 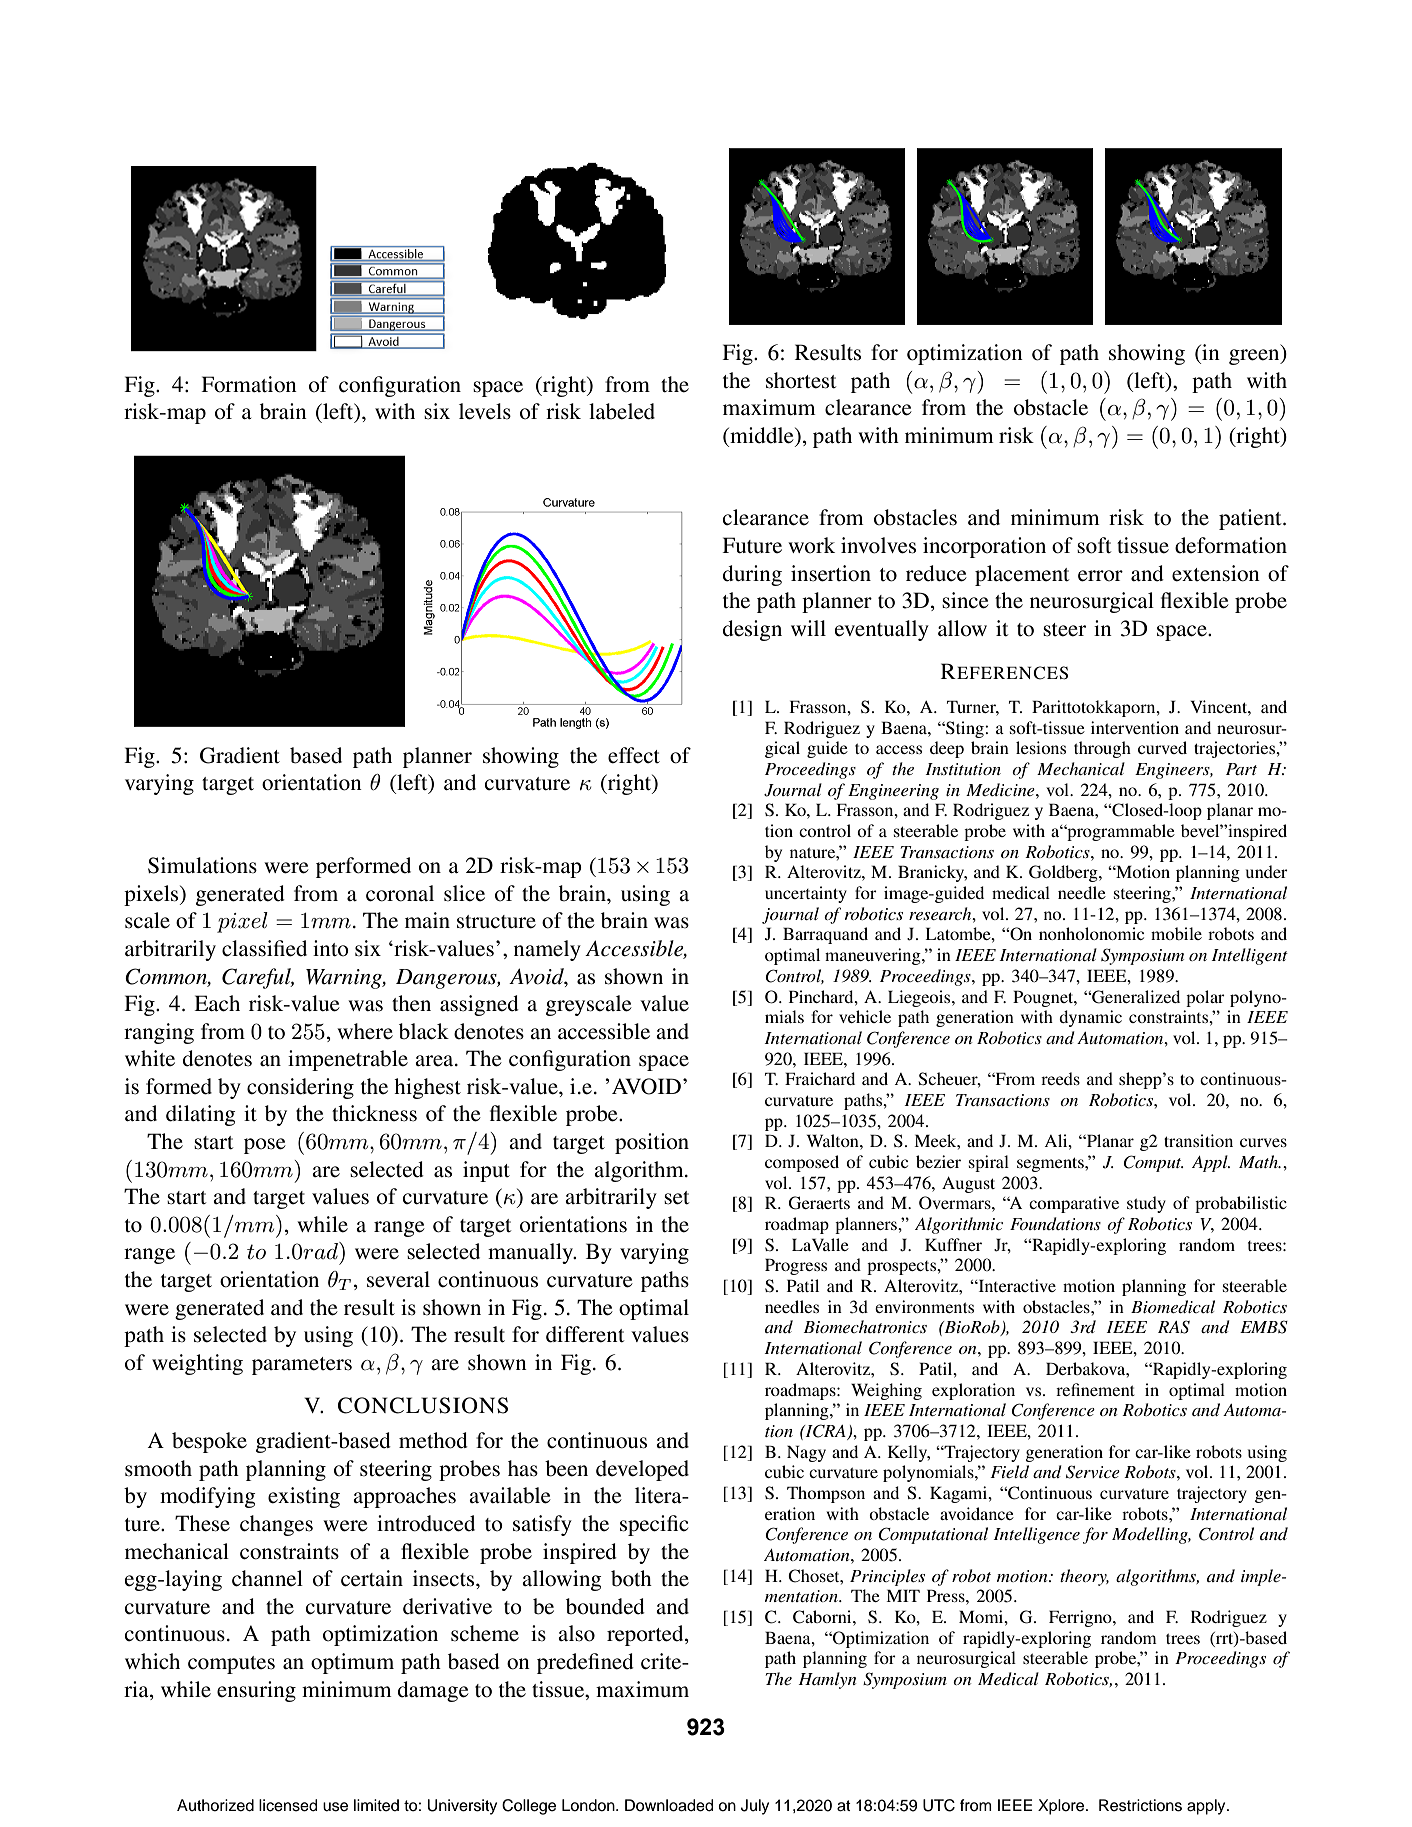 I want to click on effect, so click(x=634, y=755).
